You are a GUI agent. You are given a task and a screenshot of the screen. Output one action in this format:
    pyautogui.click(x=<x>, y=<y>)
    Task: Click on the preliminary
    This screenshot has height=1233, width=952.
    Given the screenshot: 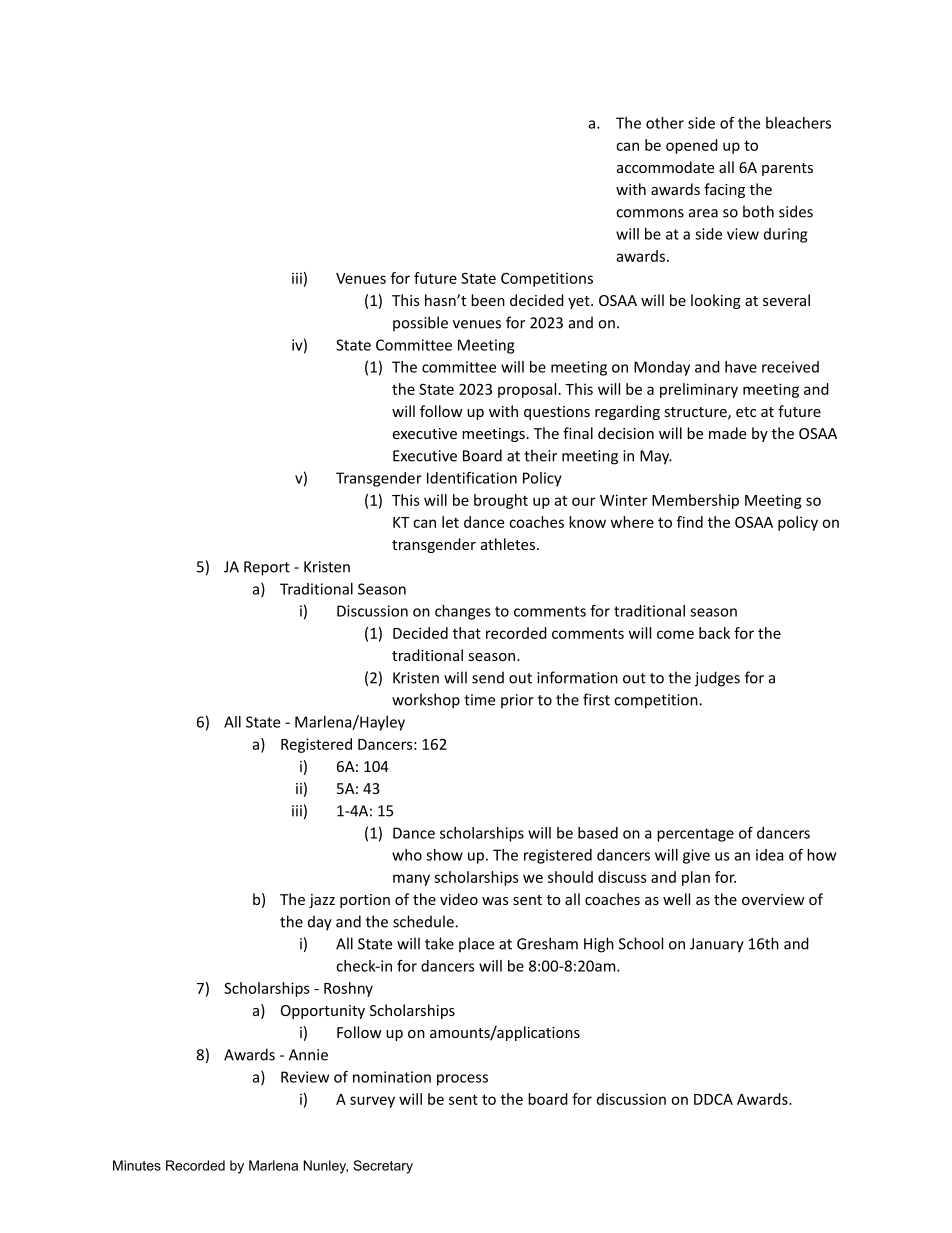 What is the action you would take?
    pyautogui.click(x=699, y=390)
